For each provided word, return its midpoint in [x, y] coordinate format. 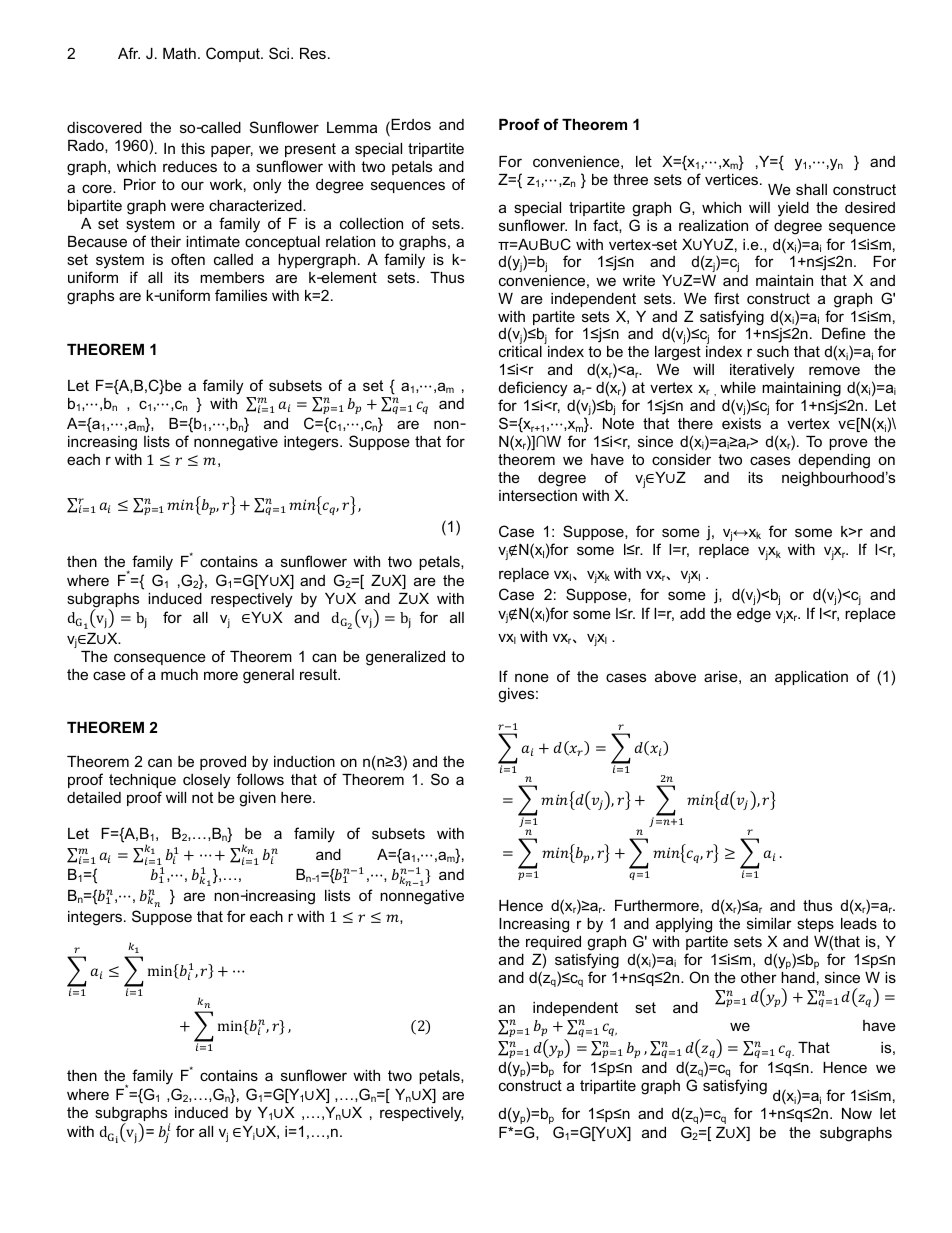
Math [179, 53]
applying [684, 925]
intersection [538, 495]
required [553, 943]
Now [857, 1113]
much [179, 674]
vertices [733, 179]
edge [754, 615]
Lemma [352, 127]
